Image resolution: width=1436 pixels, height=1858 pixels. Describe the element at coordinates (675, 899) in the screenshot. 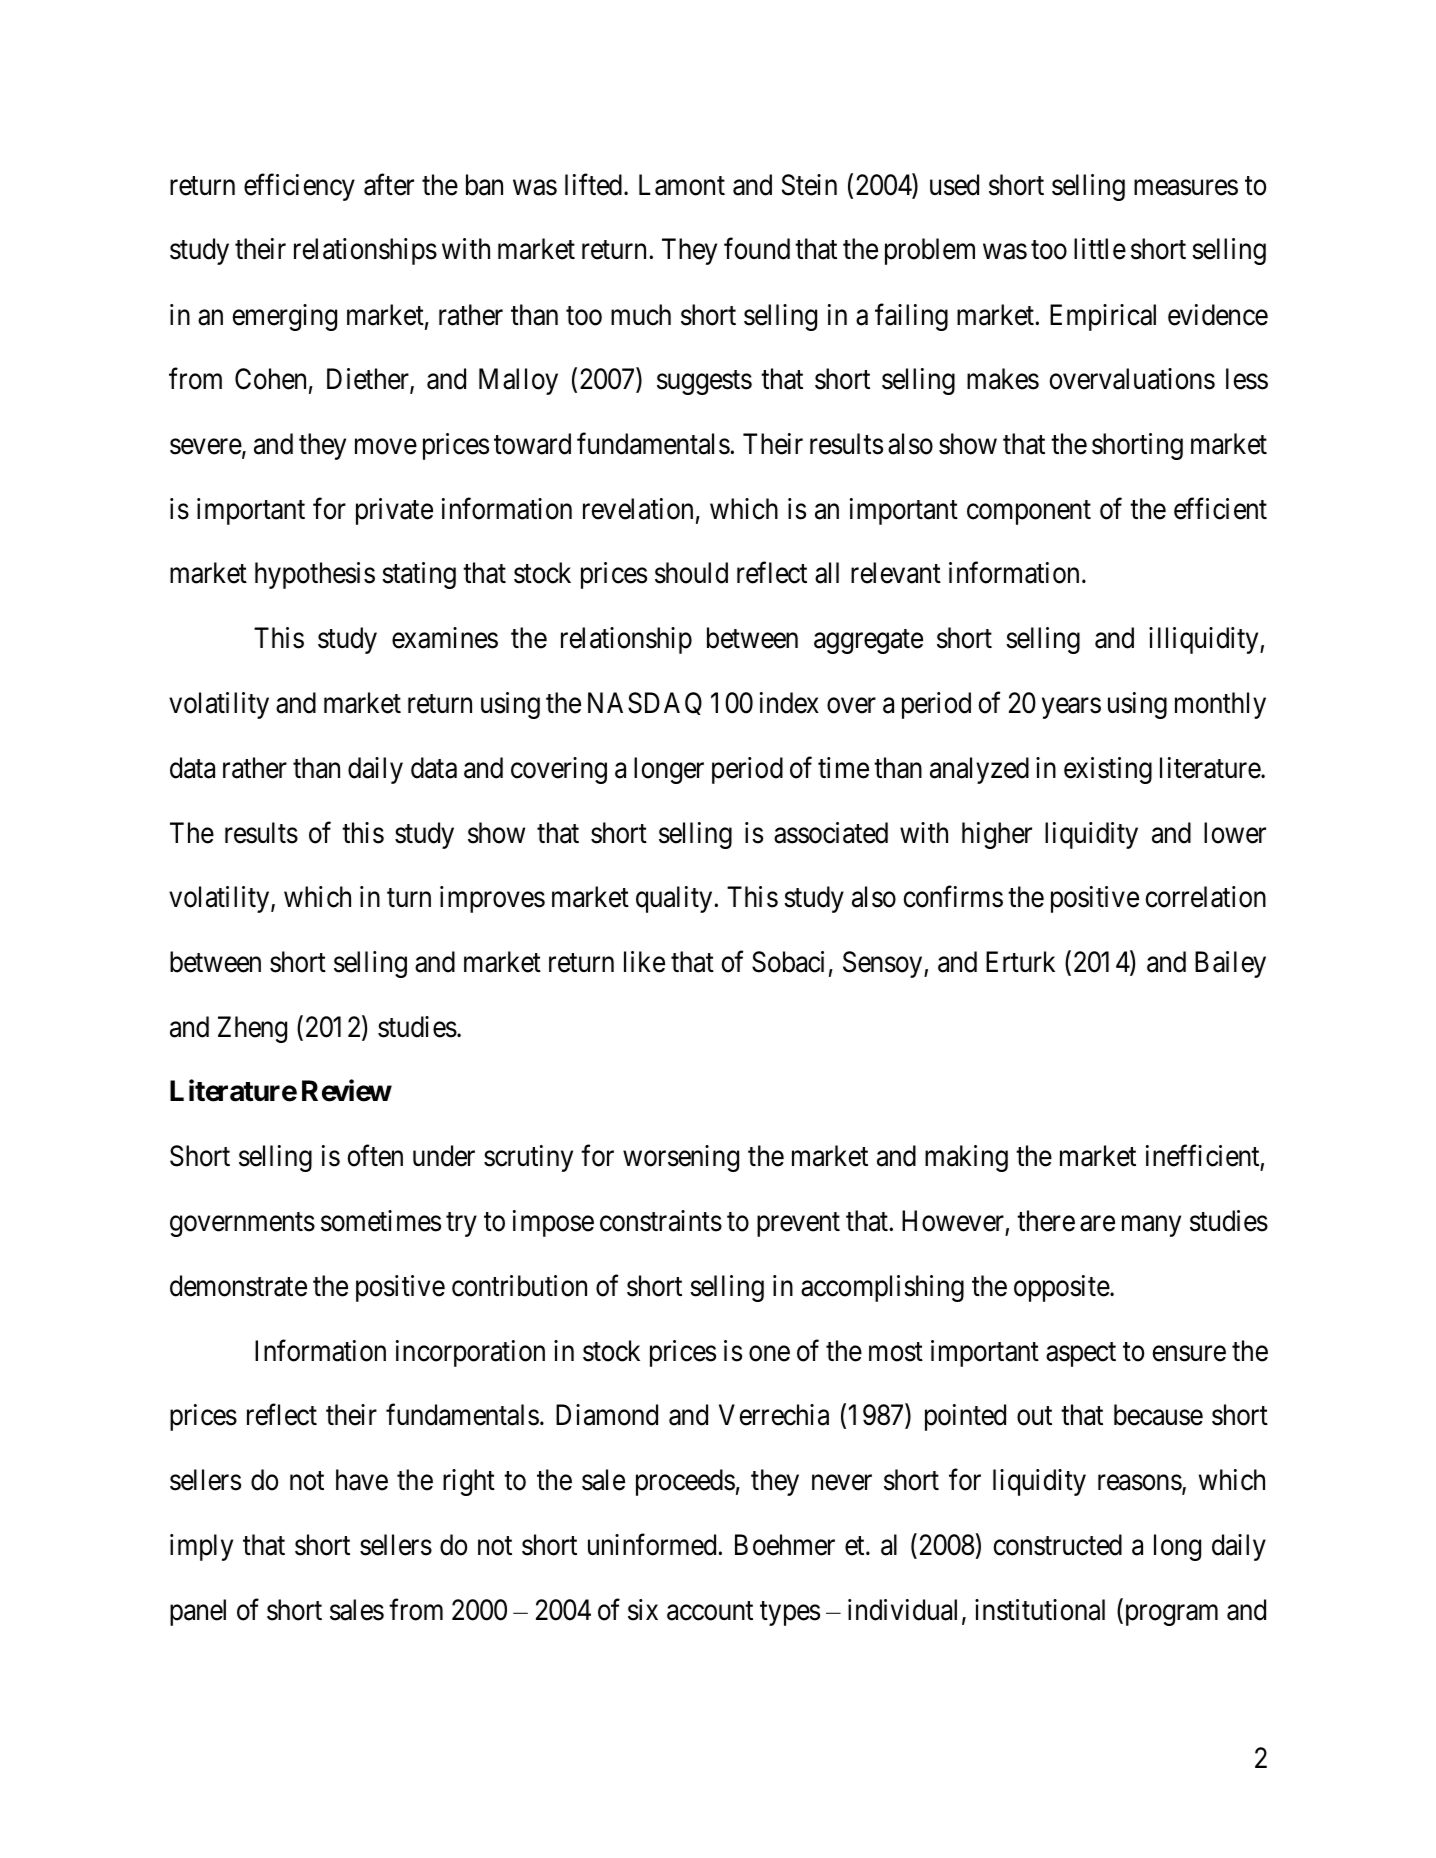

I see `quality` at that location.
